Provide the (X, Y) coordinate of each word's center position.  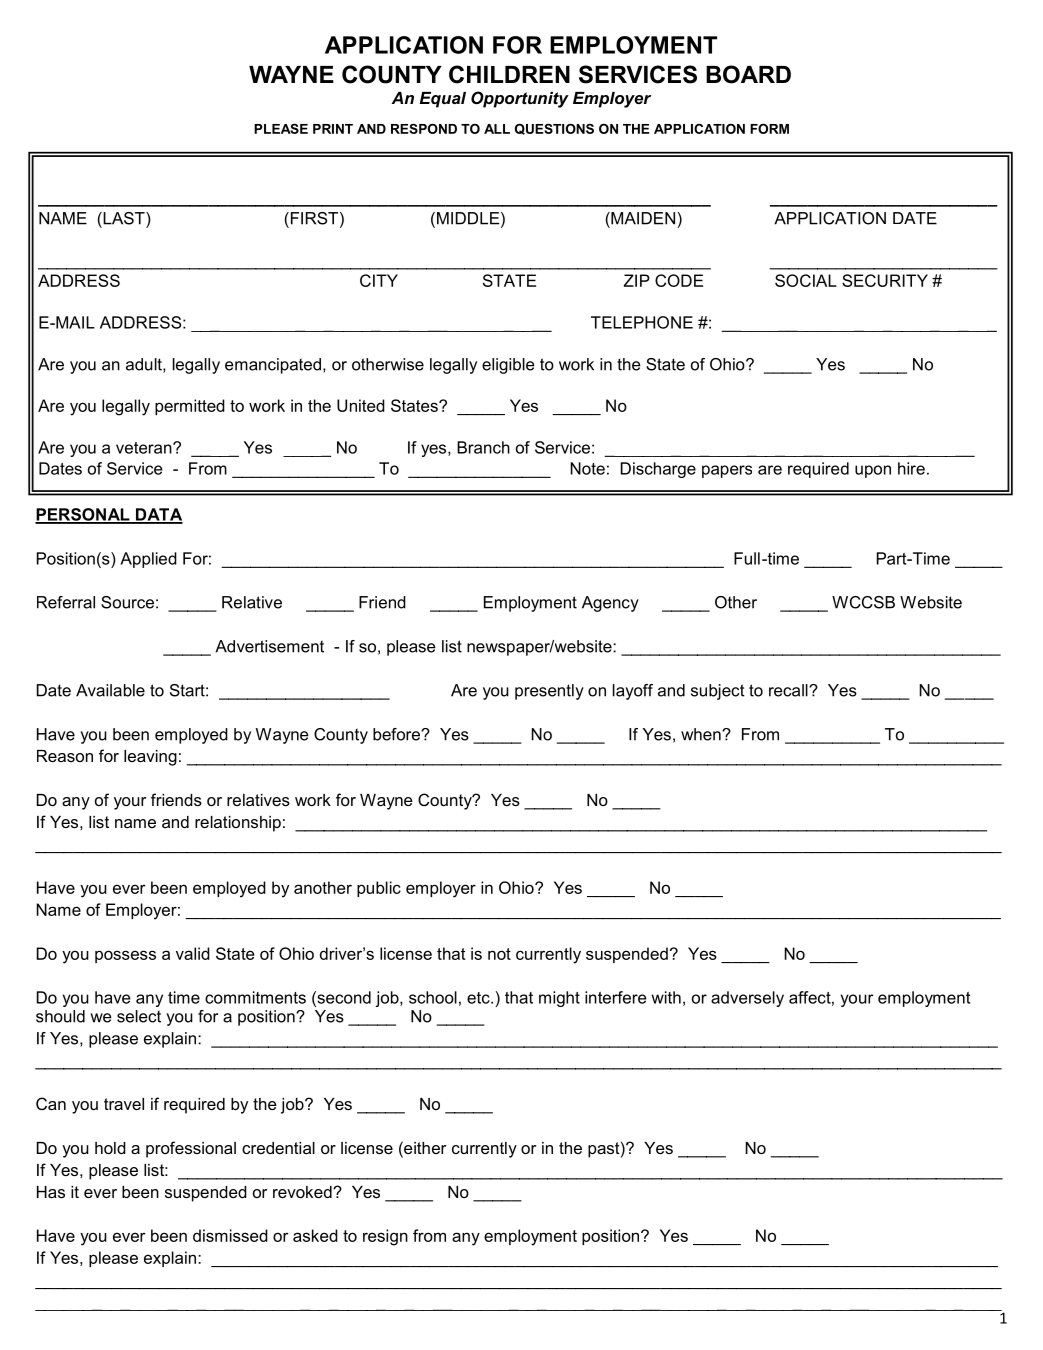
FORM (769, 128)
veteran (145, 448)
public (379, 889)
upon (873, 471)
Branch (483, 447)
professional (191, 1149)
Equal (442, 100)
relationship (238, 824)
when (702, 734)
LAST (124, 218)
